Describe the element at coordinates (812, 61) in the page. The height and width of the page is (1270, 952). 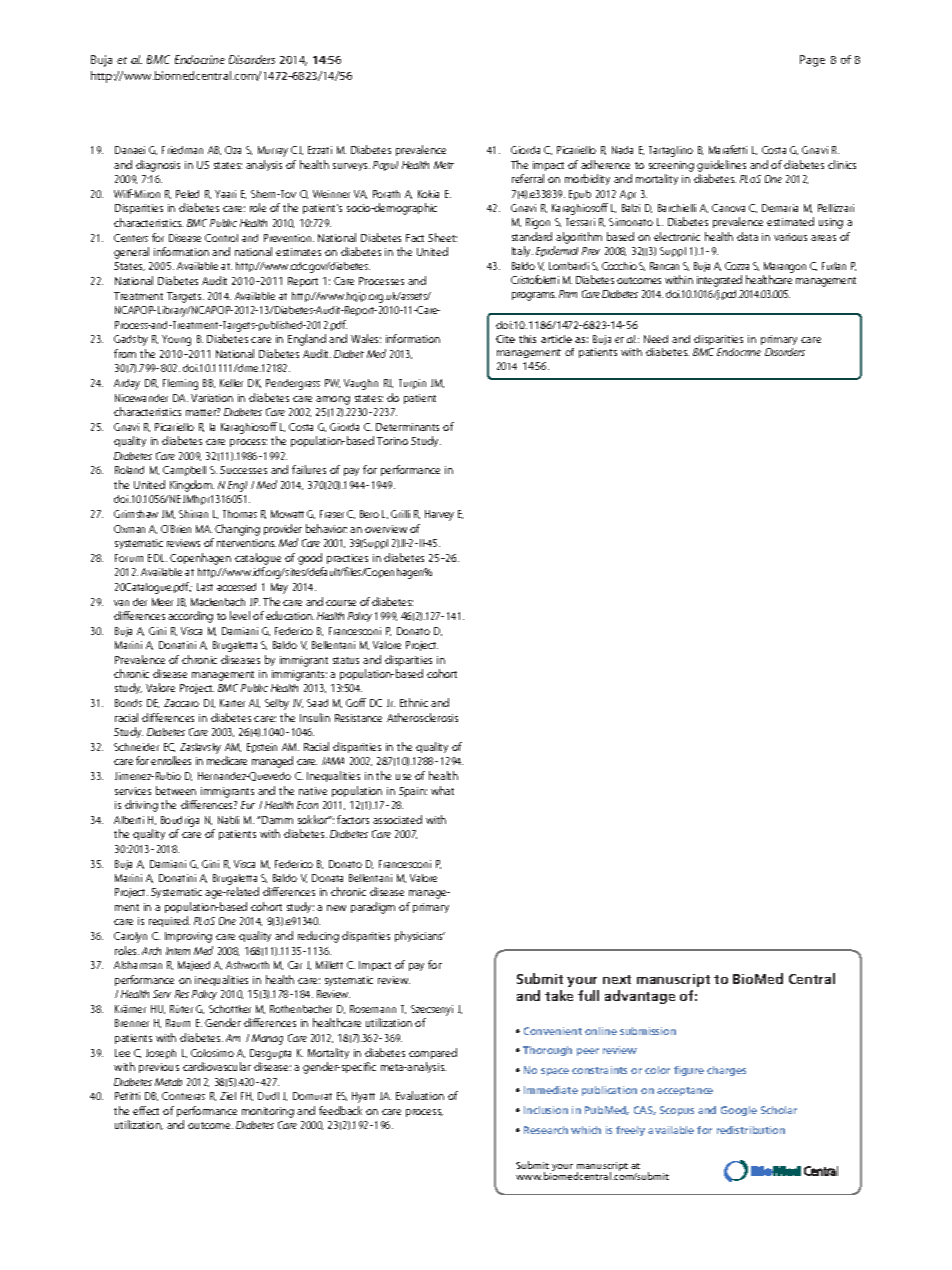
I see `Page` at that location.
